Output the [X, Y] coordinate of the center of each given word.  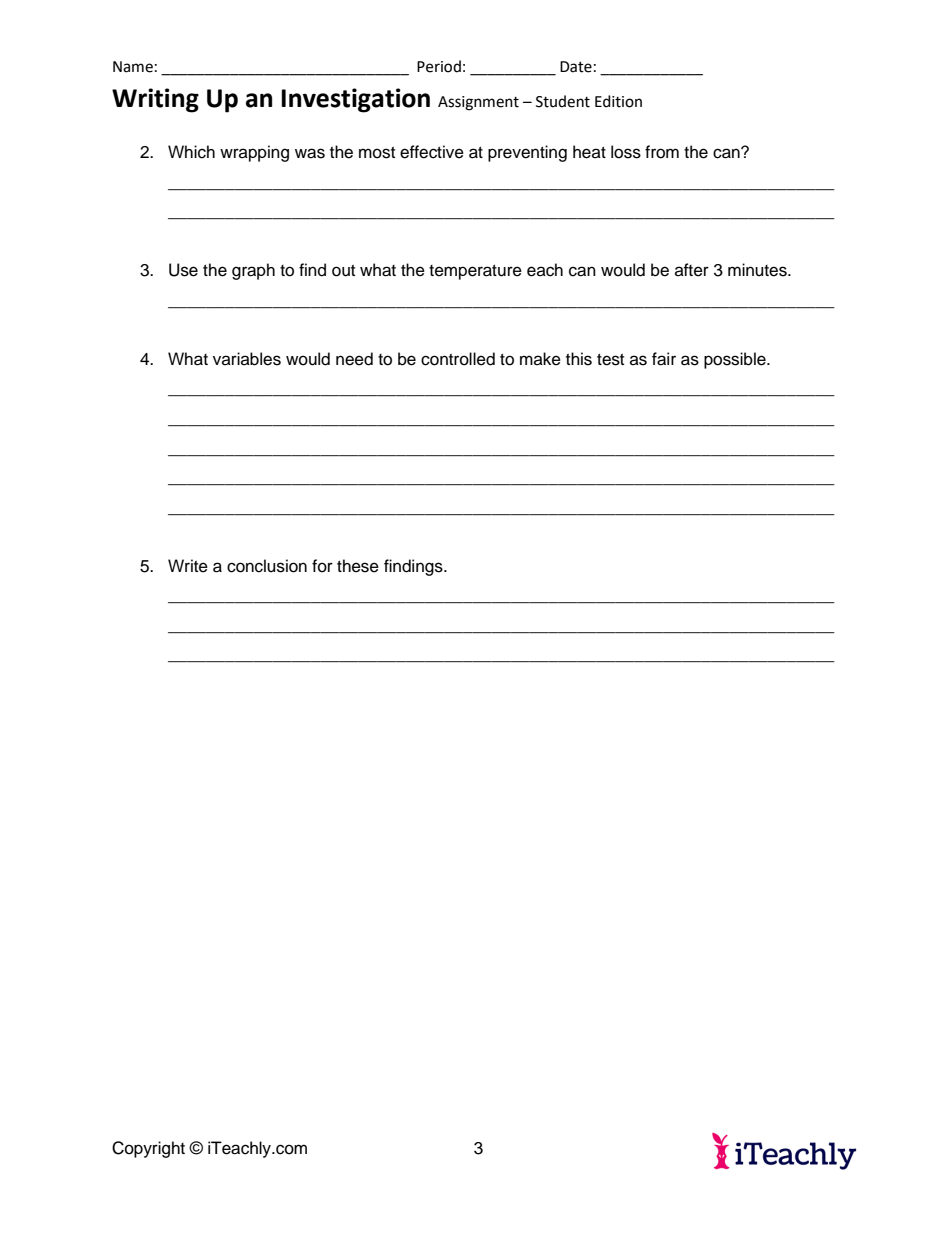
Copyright [148, 1149]
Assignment [478, 103]
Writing [155, 100]
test [610, 360]
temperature [475, 272]
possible [736, 360]
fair [664, 359]
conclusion [267, 566]
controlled [458, 359]
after [692, 270]
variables [247, 359]
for [322, 566]
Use [183, 270]
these [358, 566]
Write [188, 566]
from [662, 152]
